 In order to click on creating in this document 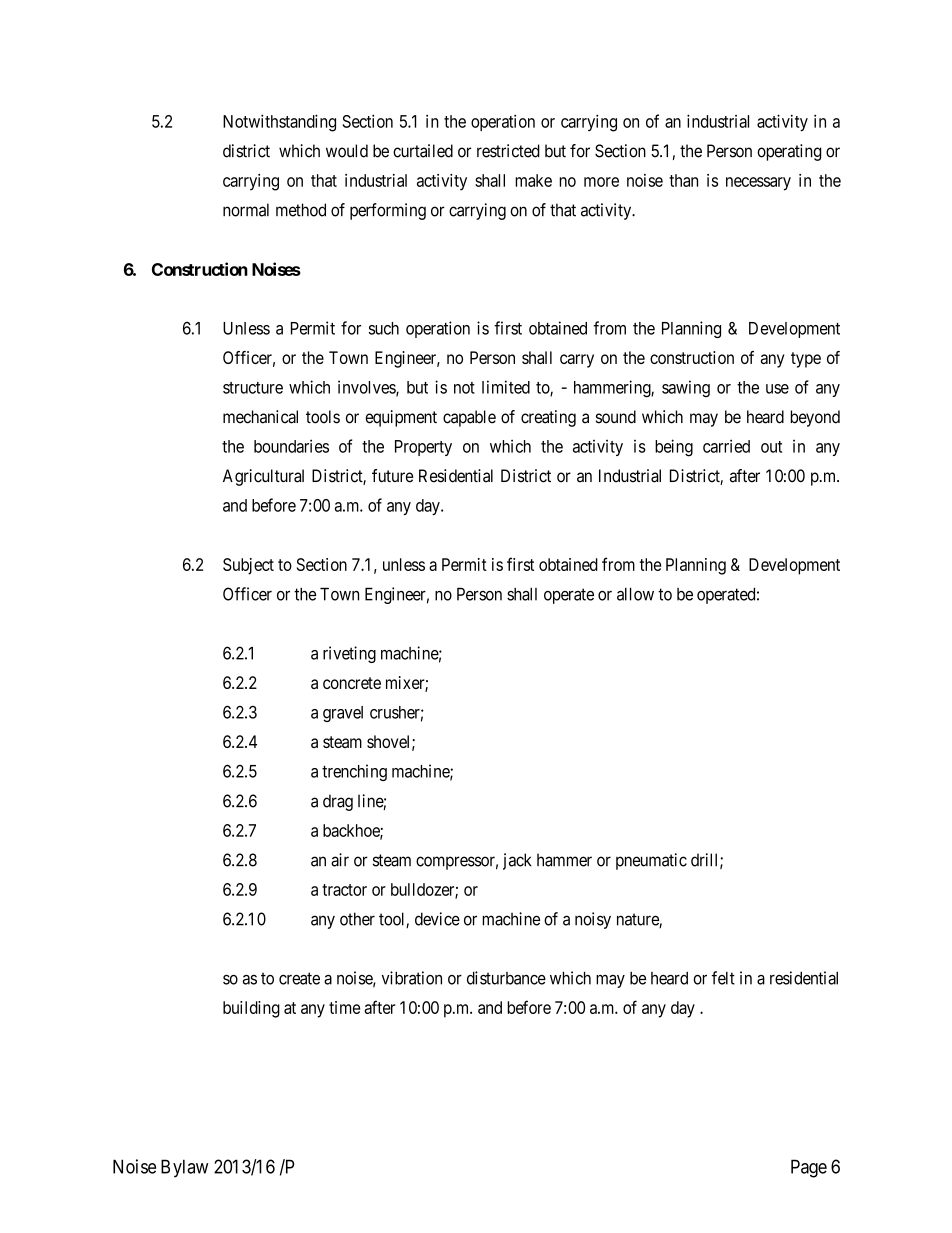, I will do `click(548, 418)`.
